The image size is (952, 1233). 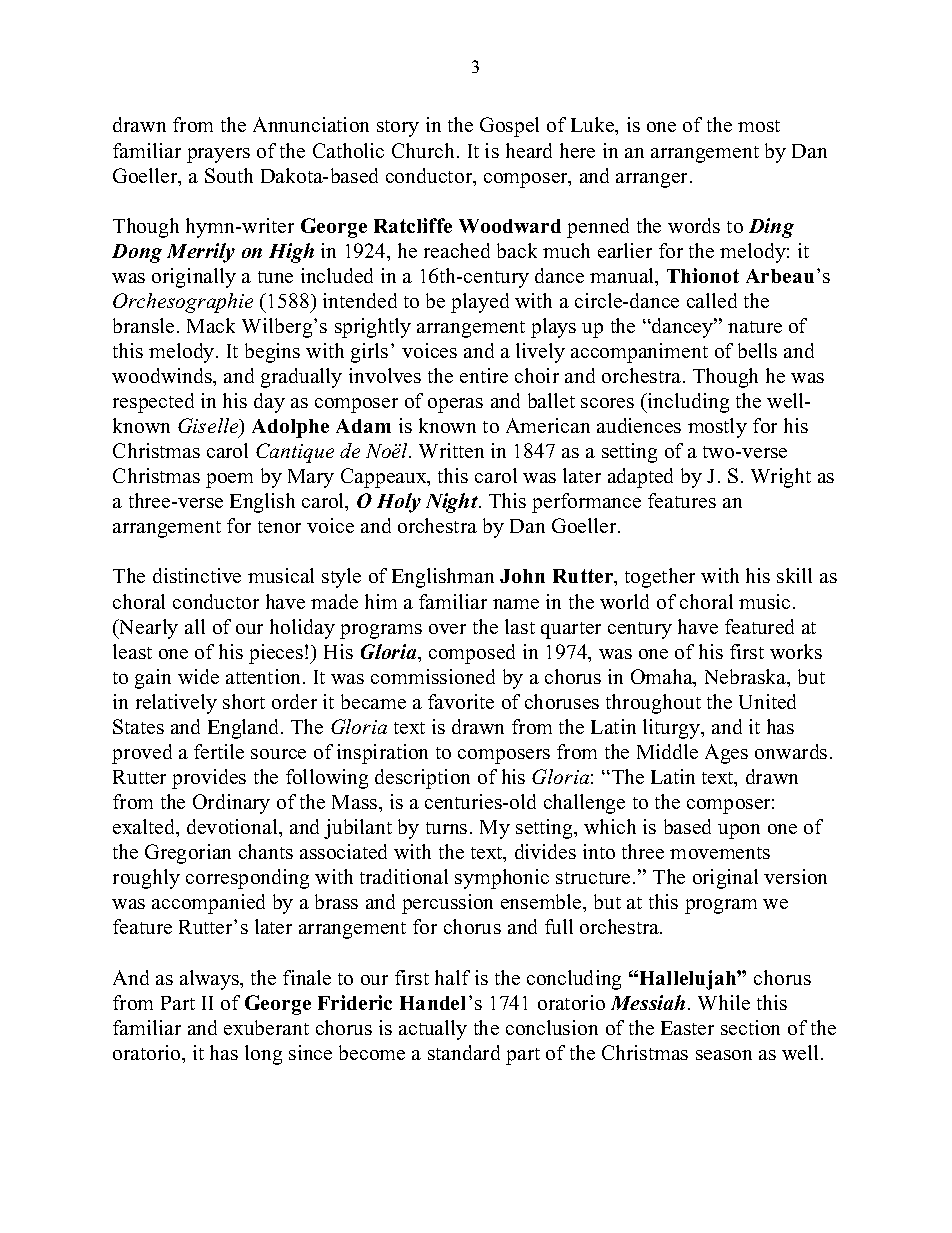 I want to click on prayers, so click(x=218, y=155).
